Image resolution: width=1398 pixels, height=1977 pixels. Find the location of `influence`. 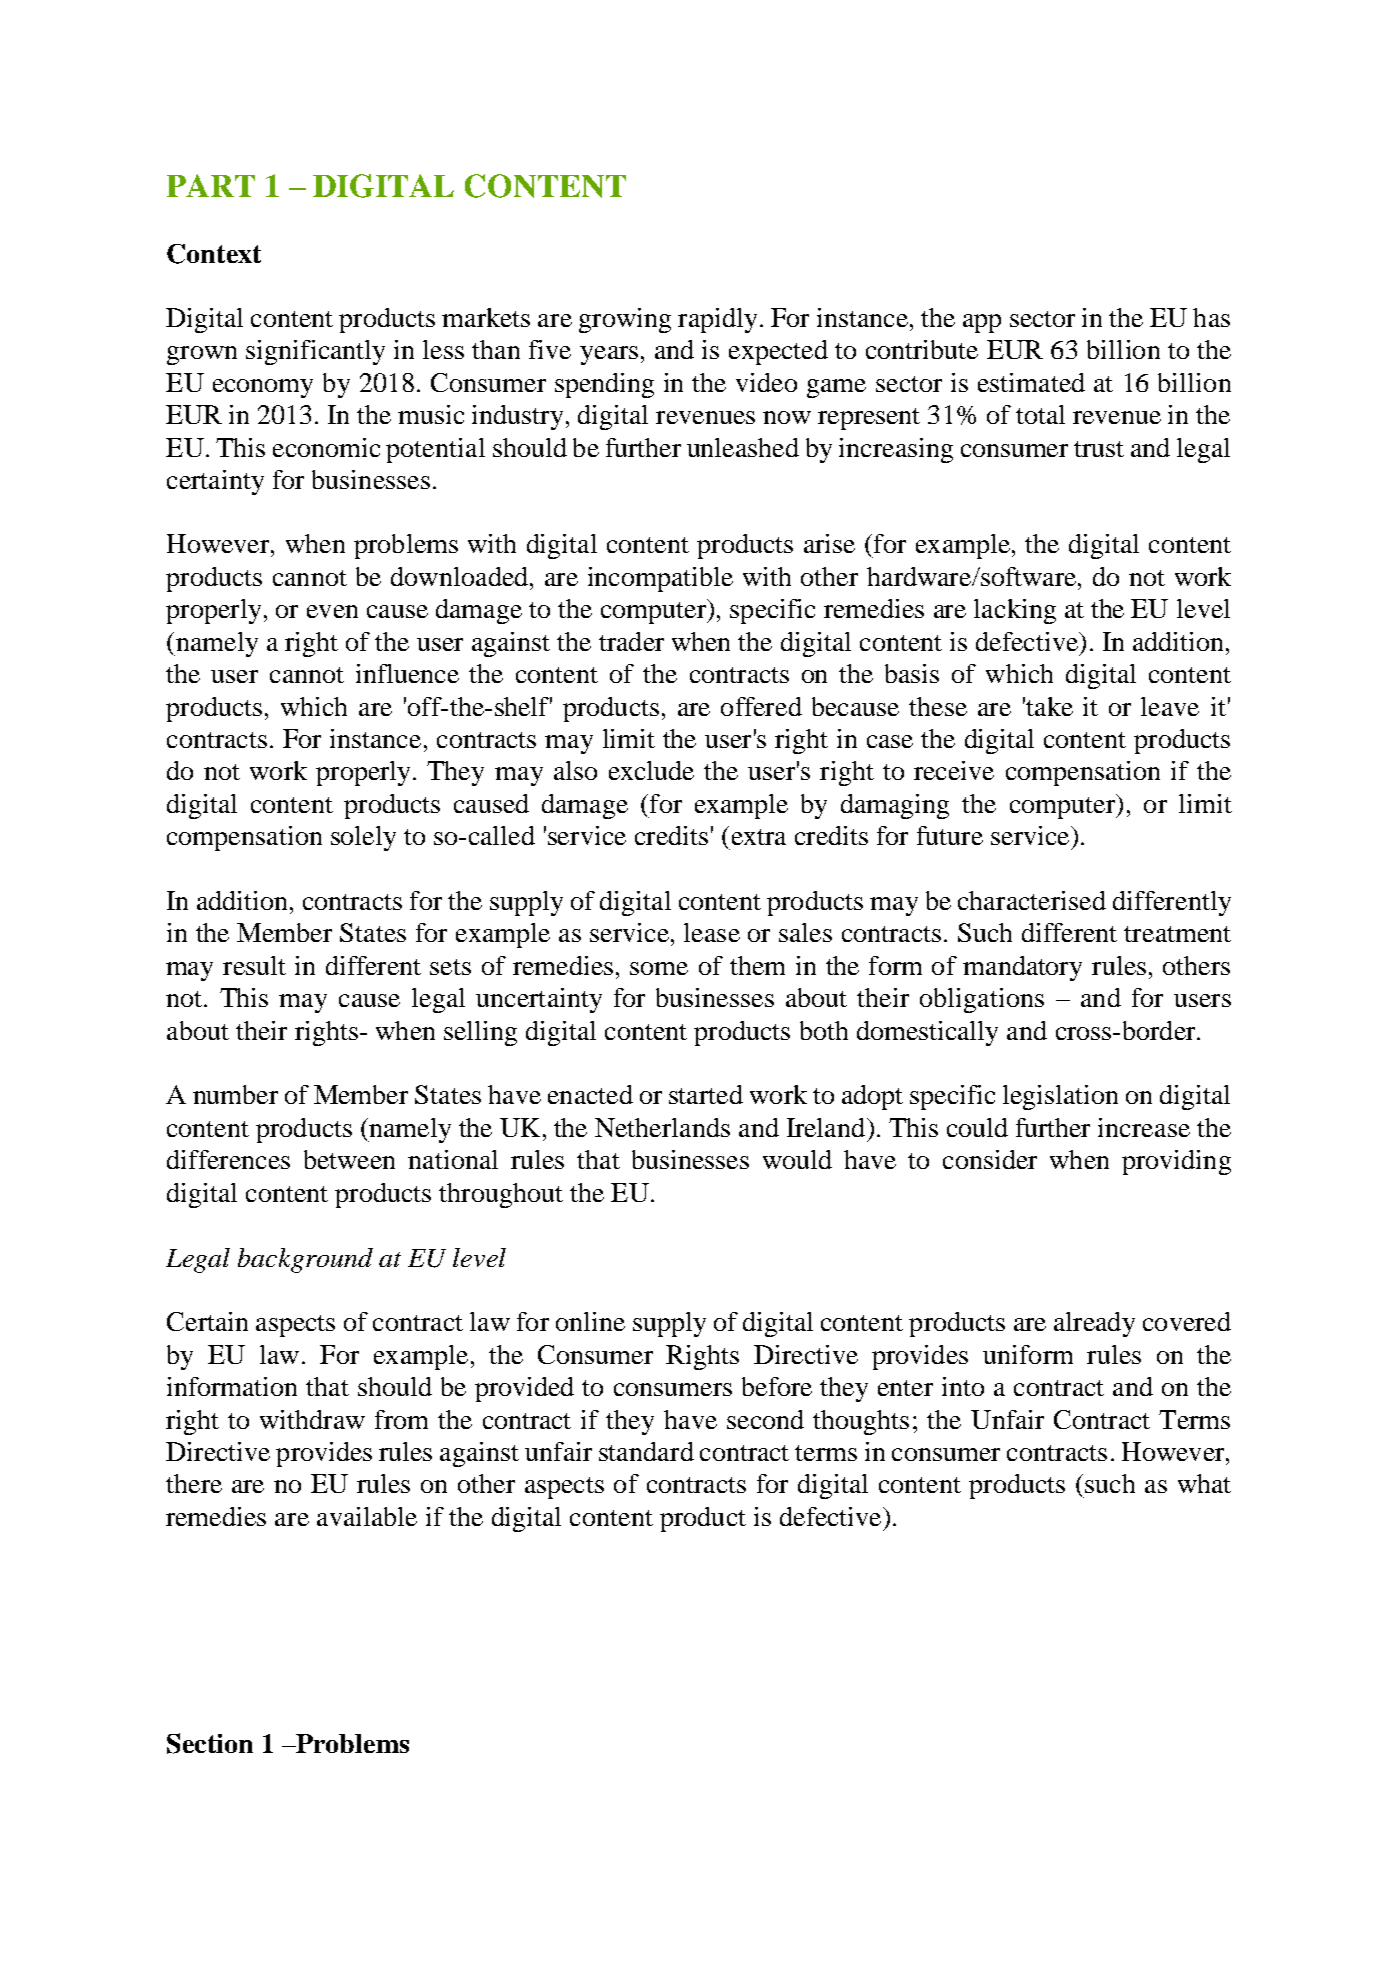

influence is located at coordinates (407, 673).
